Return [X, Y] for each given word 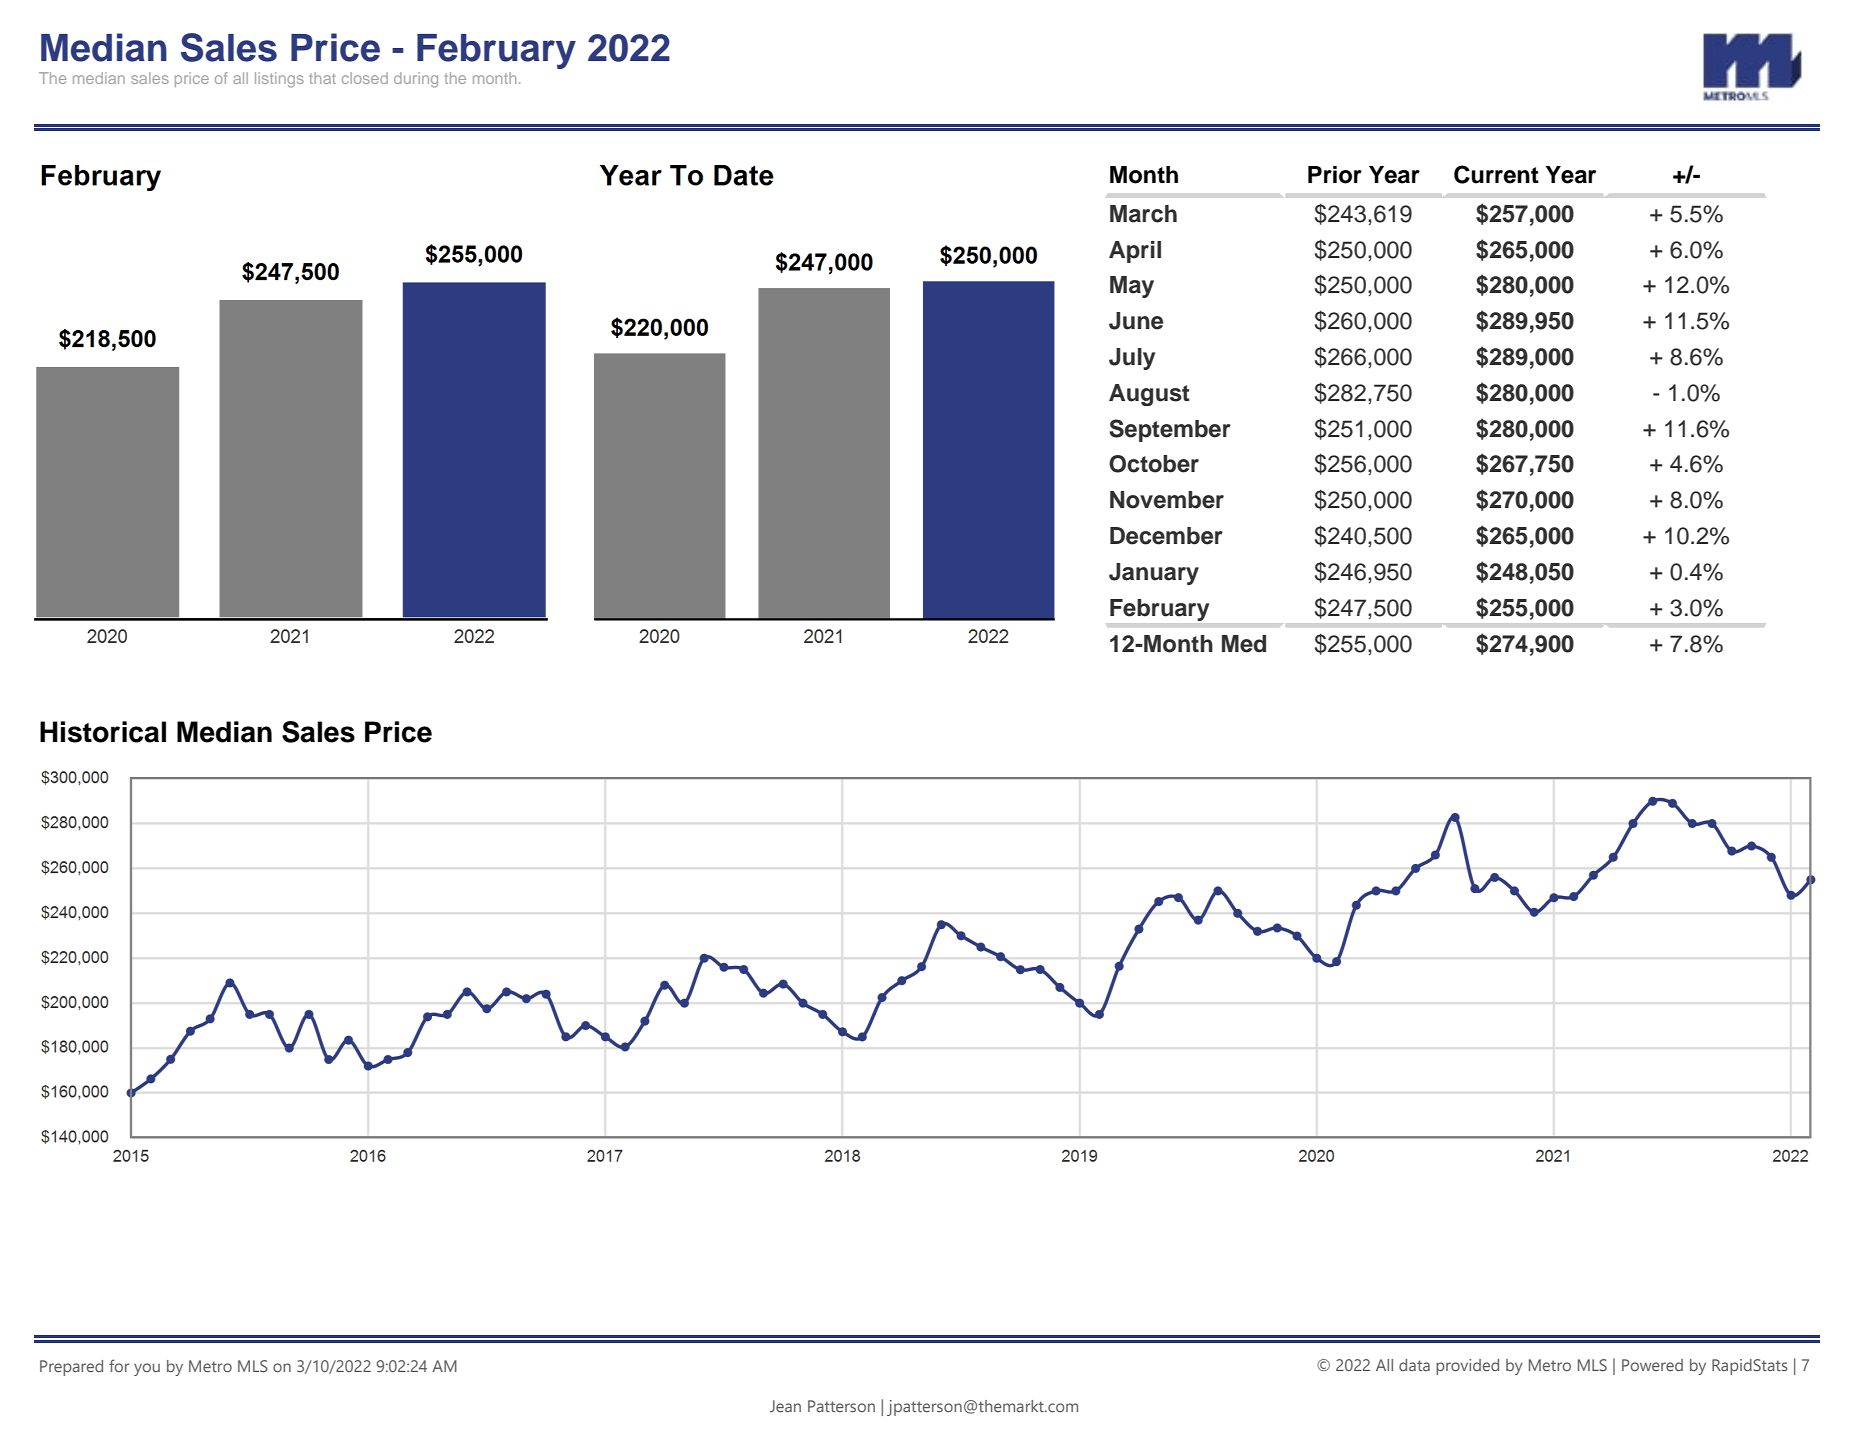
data [1414, 1365]
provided [1467, 1367]
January [1154, 574]
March [1143, 214]
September [1170, 430]
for [119, 1365]
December [1166, 536]
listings [279, 80]
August [1149, 395]
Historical [103, 732]
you [147, 1369]
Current [1496, 174]
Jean [785, 1406]
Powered [1652, 1365]
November [1167, 500]
